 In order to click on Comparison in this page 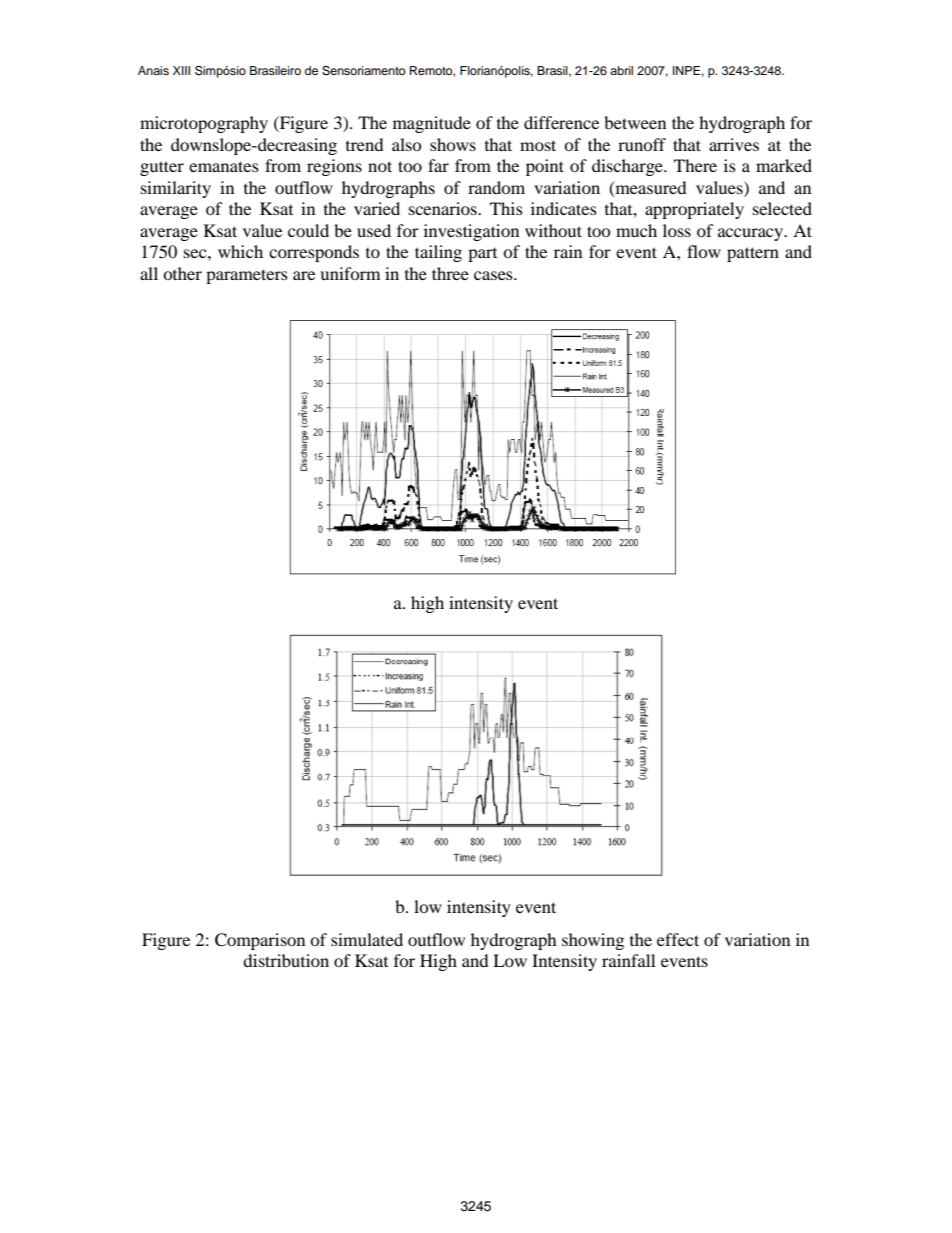, I will do `click(260, 941)`.
